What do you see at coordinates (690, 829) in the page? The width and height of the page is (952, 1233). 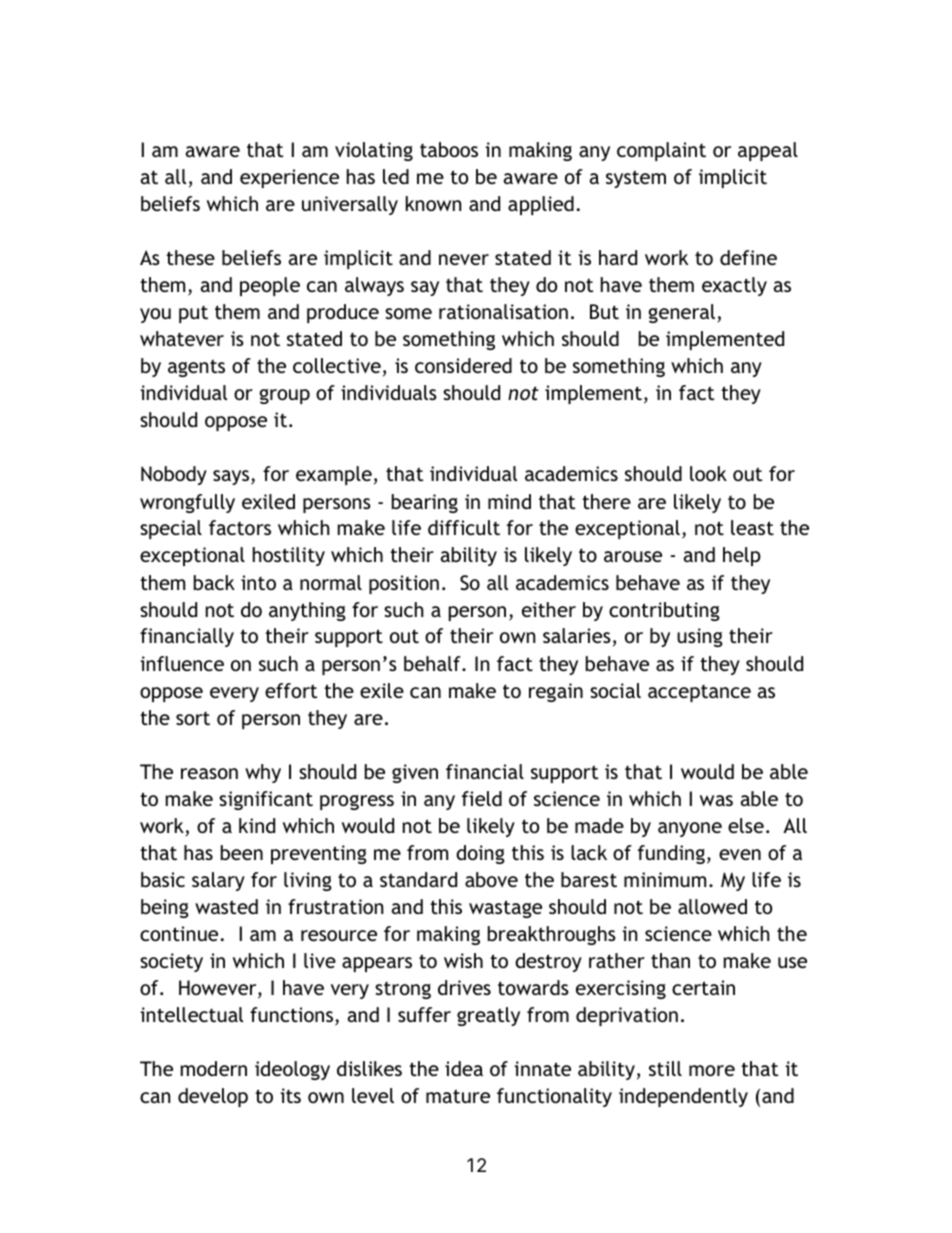 I see `anyone` at bounding box center [690, 829].
